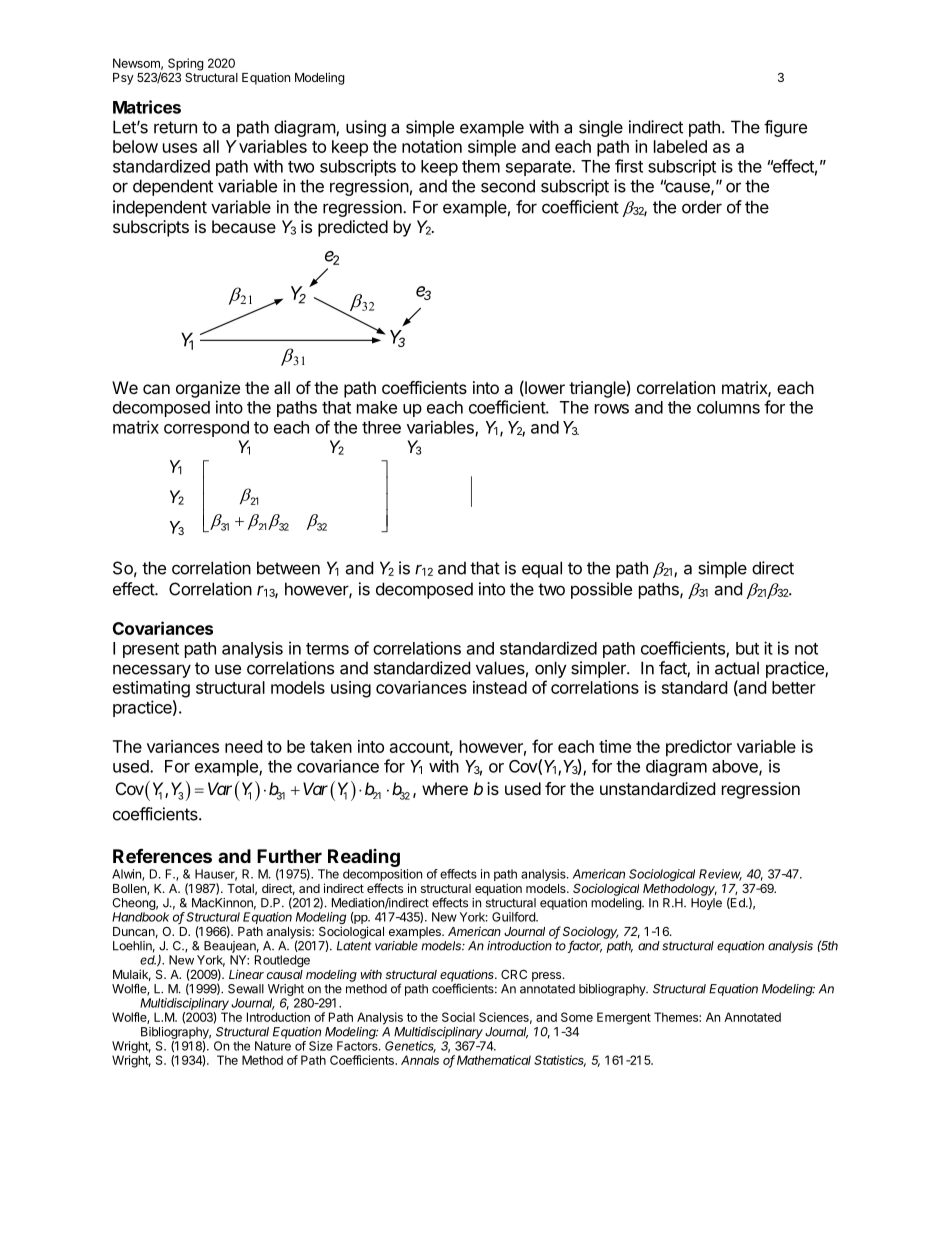  I want to click on Nature, so click(273, 1046).
